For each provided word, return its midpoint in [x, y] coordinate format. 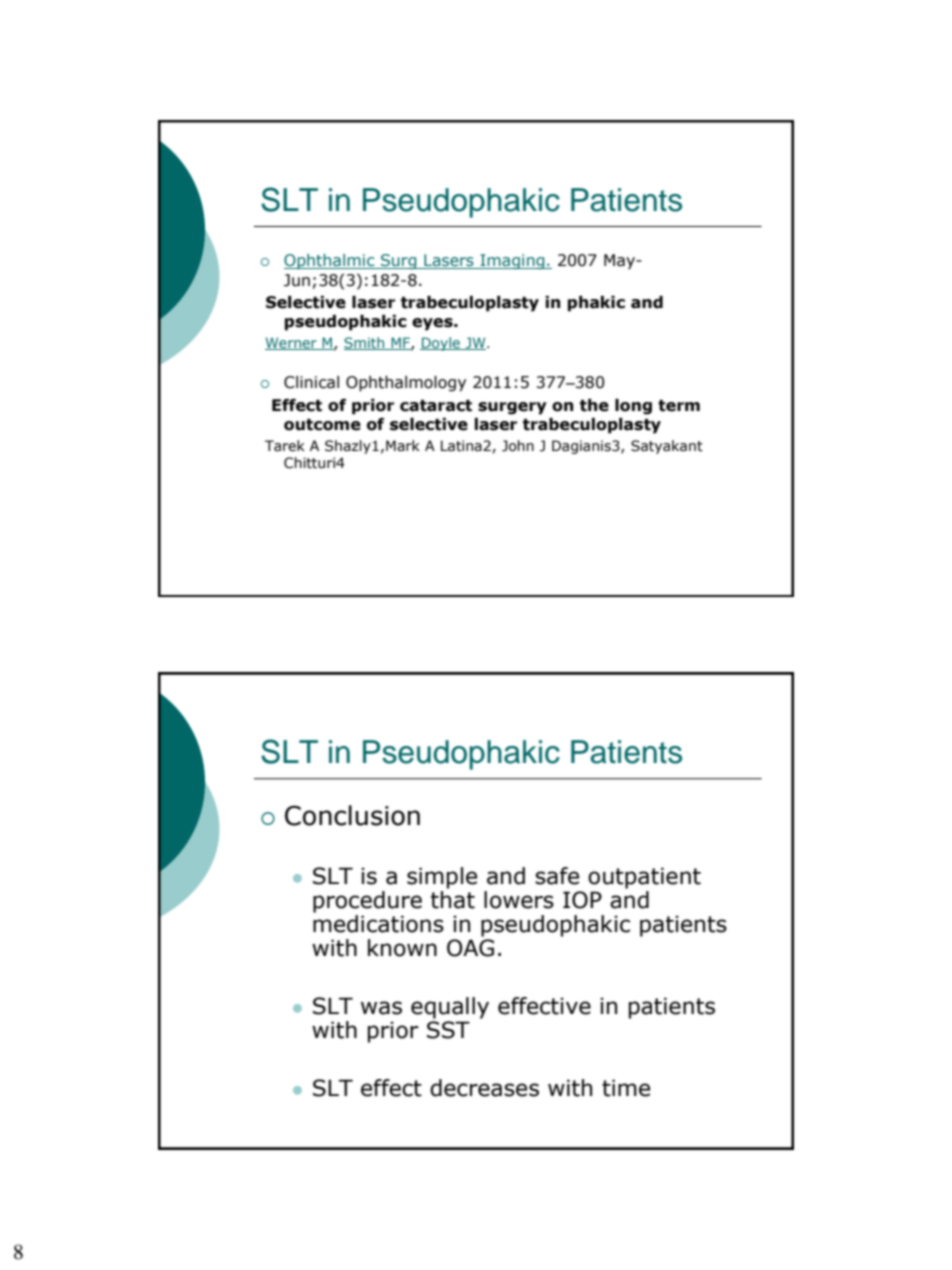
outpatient [644, 878]
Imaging [512, 261]
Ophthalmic [330, 261]
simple [442, 878]
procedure [367, 902]
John [518, 446]
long [633, 407]
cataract [436, 406]
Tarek [285, 446]
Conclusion [352, 815]
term [679, 406]
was [381, 1008]
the [594, 405]
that [453, 900]
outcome [322, 425]
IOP [582, 900]
